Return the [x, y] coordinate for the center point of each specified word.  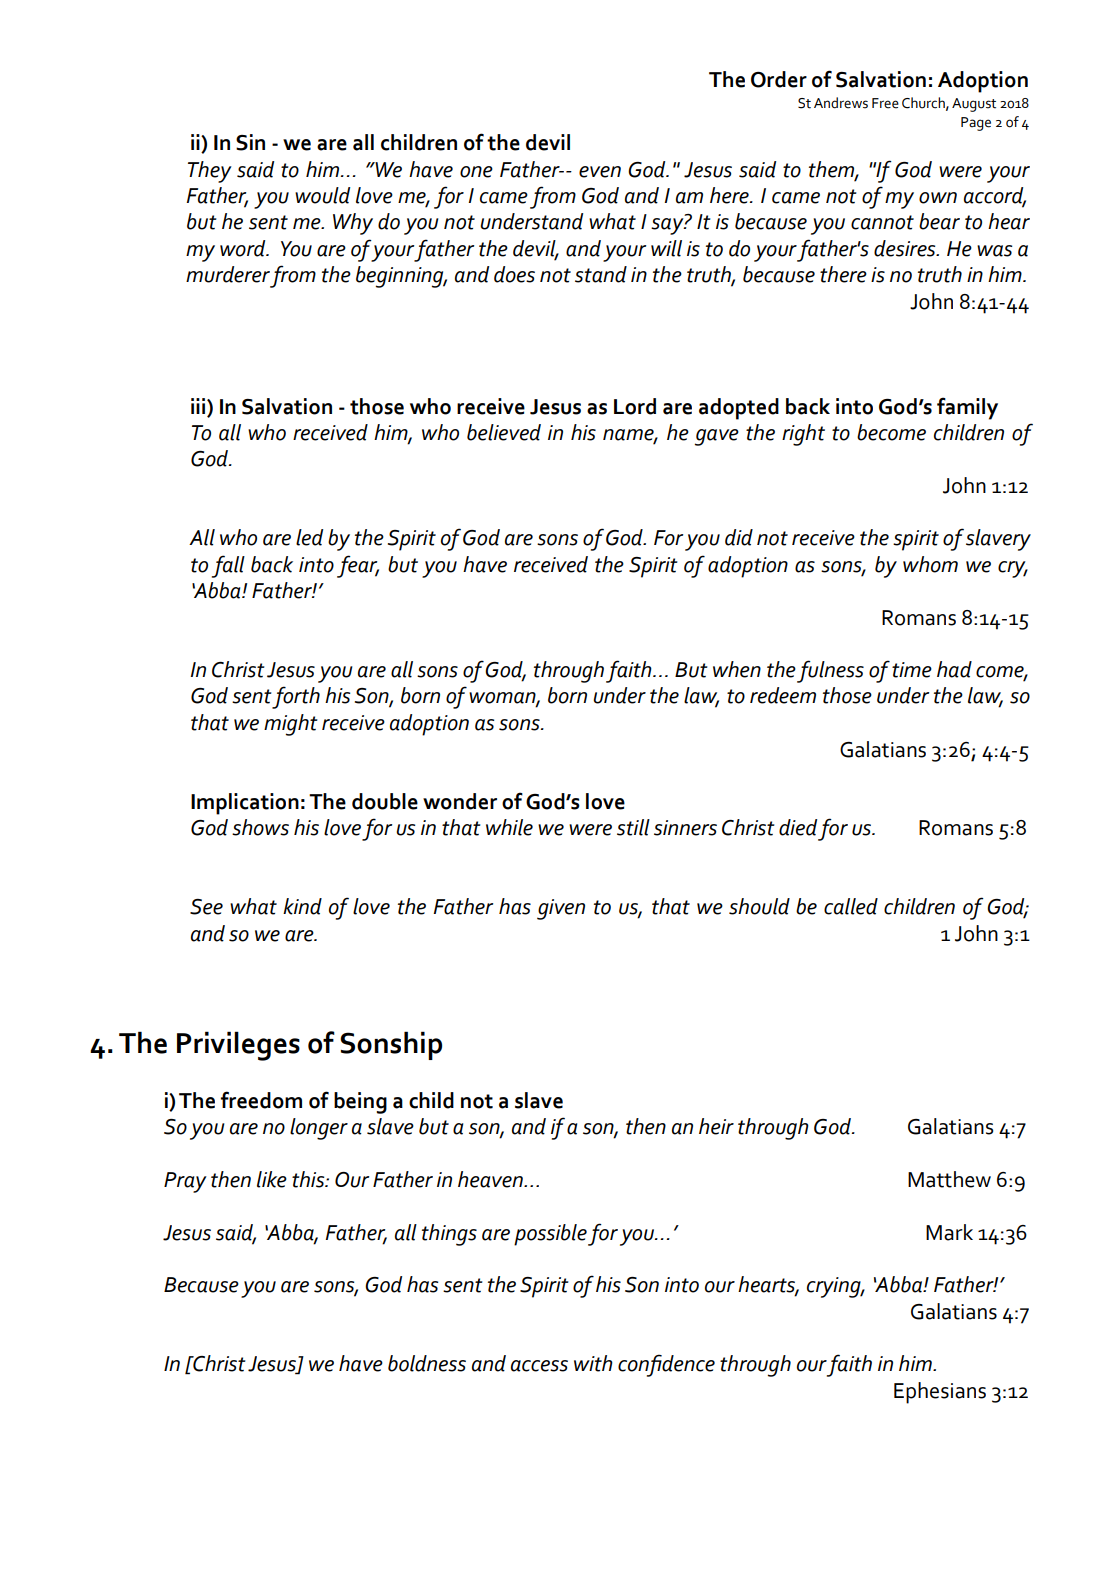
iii [199, 406]
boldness [427, 1363]
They [210, 172]
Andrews [841, 103]
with [593, 1363]
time [912, 670]
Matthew [949, 1179]
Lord [635, 406]
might [291, 725]
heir [716, 1126]
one [476, 172]
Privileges [238, 1046]
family [967, 408]
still [633, 827]
